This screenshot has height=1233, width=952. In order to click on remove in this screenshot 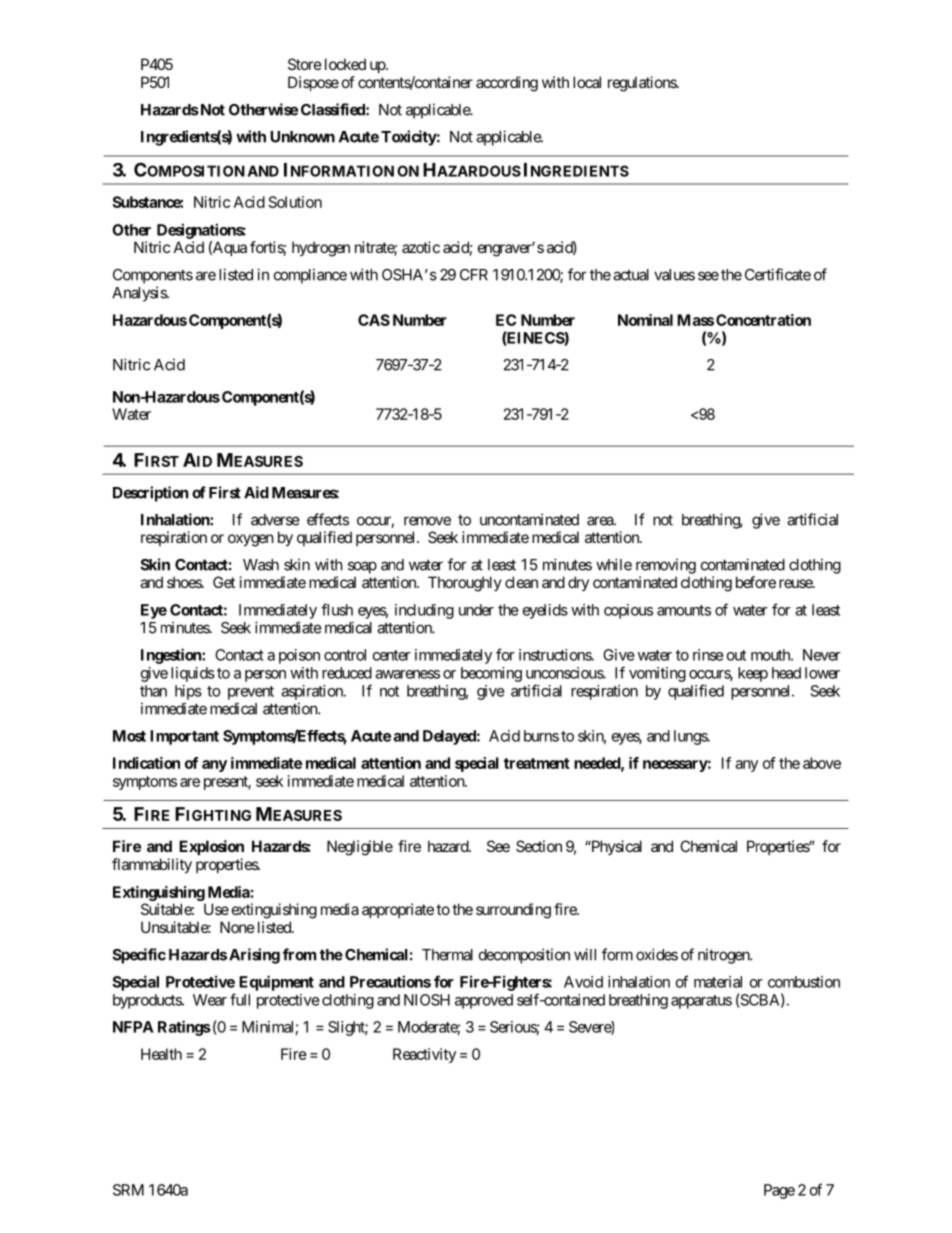, I will do `click(427, 521)`.
